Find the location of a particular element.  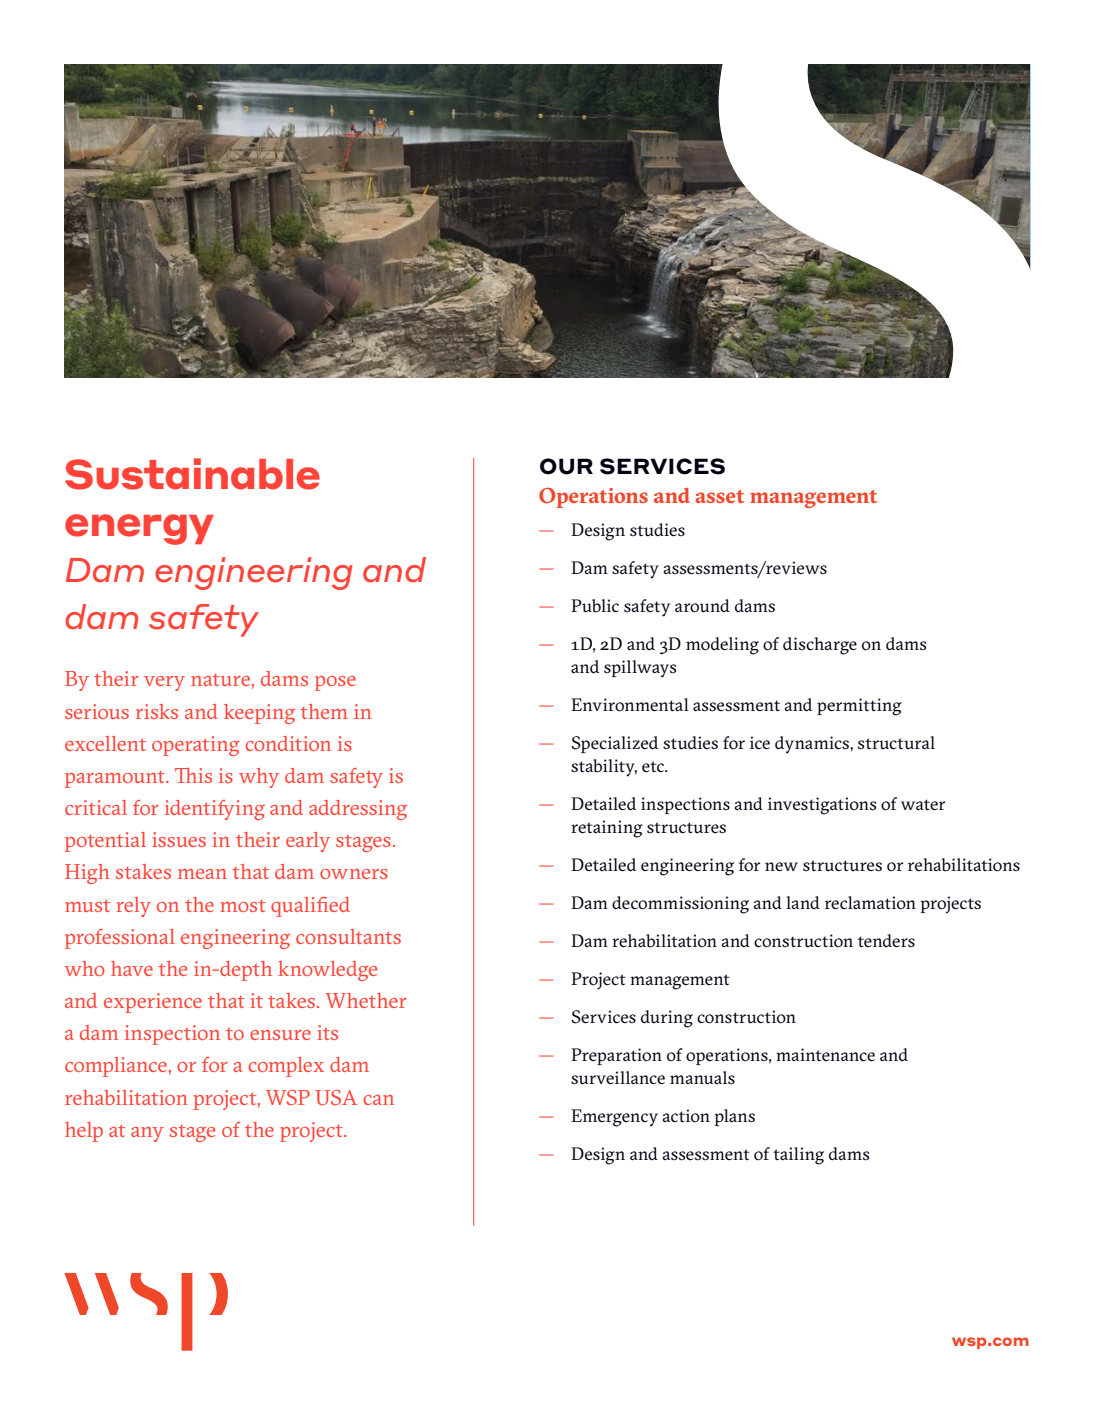

tailing is located at coordinates (798, 1156).
